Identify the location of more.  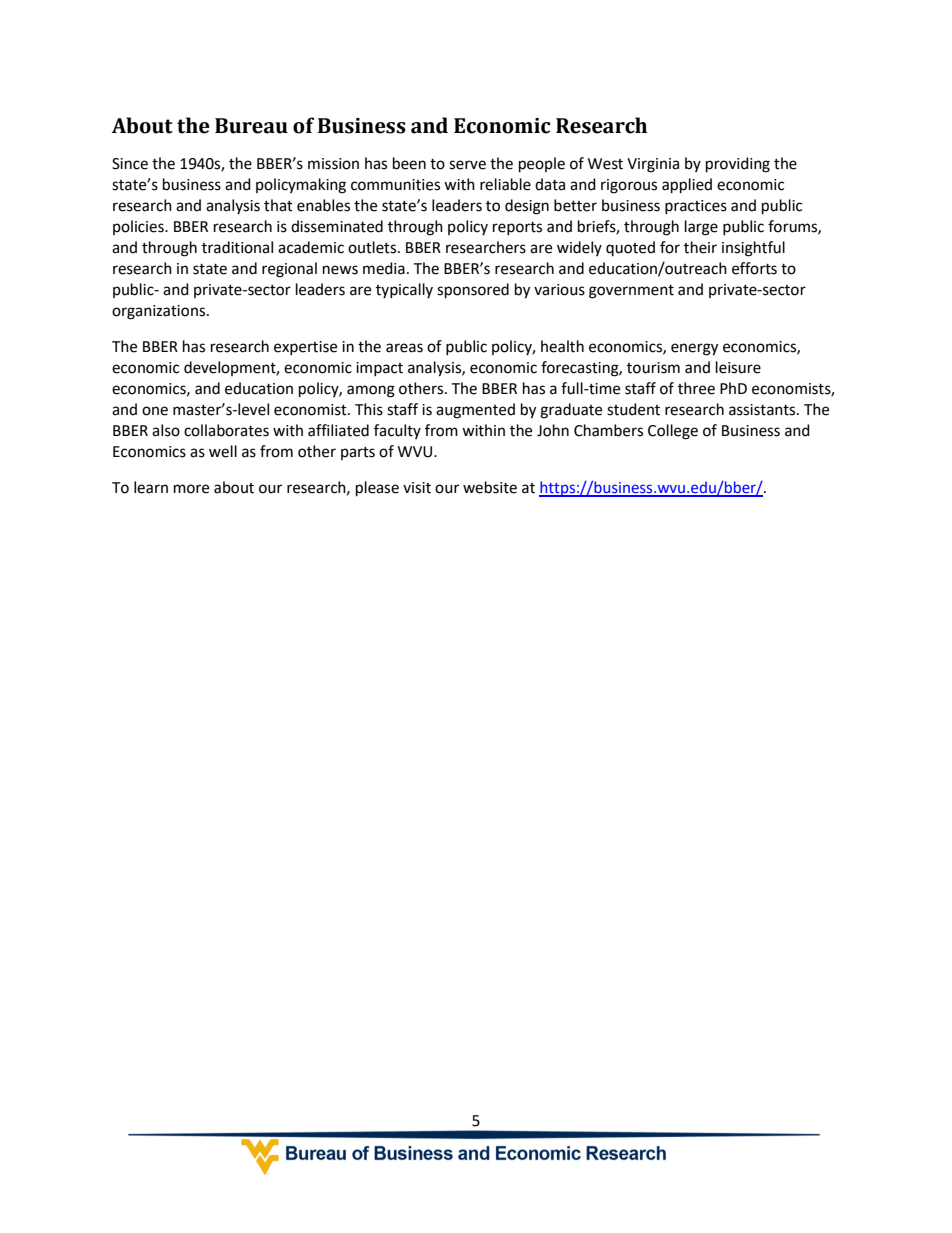
(191, 489).
